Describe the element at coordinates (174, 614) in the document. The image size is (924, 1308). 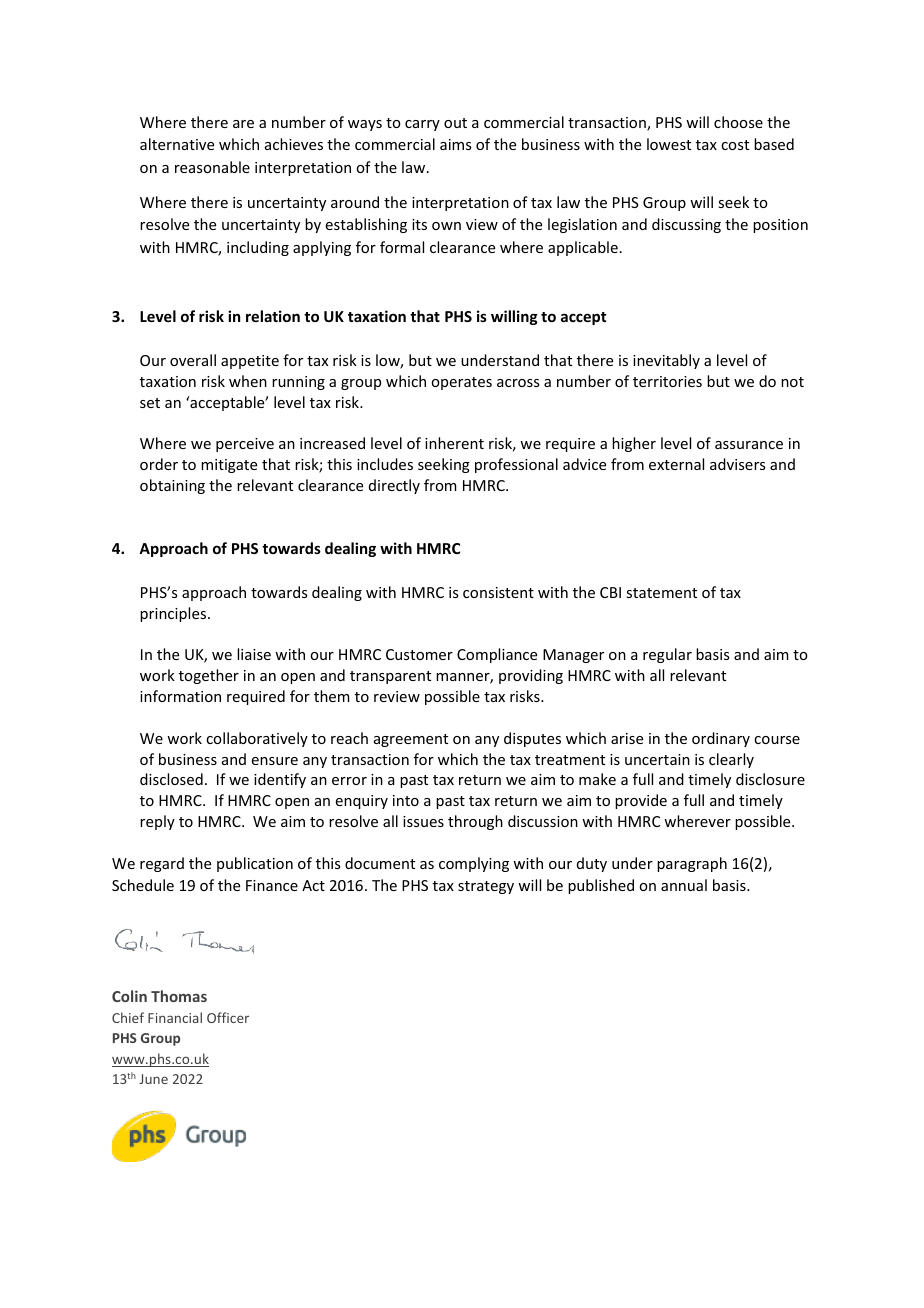
I see `principles` at that location.
